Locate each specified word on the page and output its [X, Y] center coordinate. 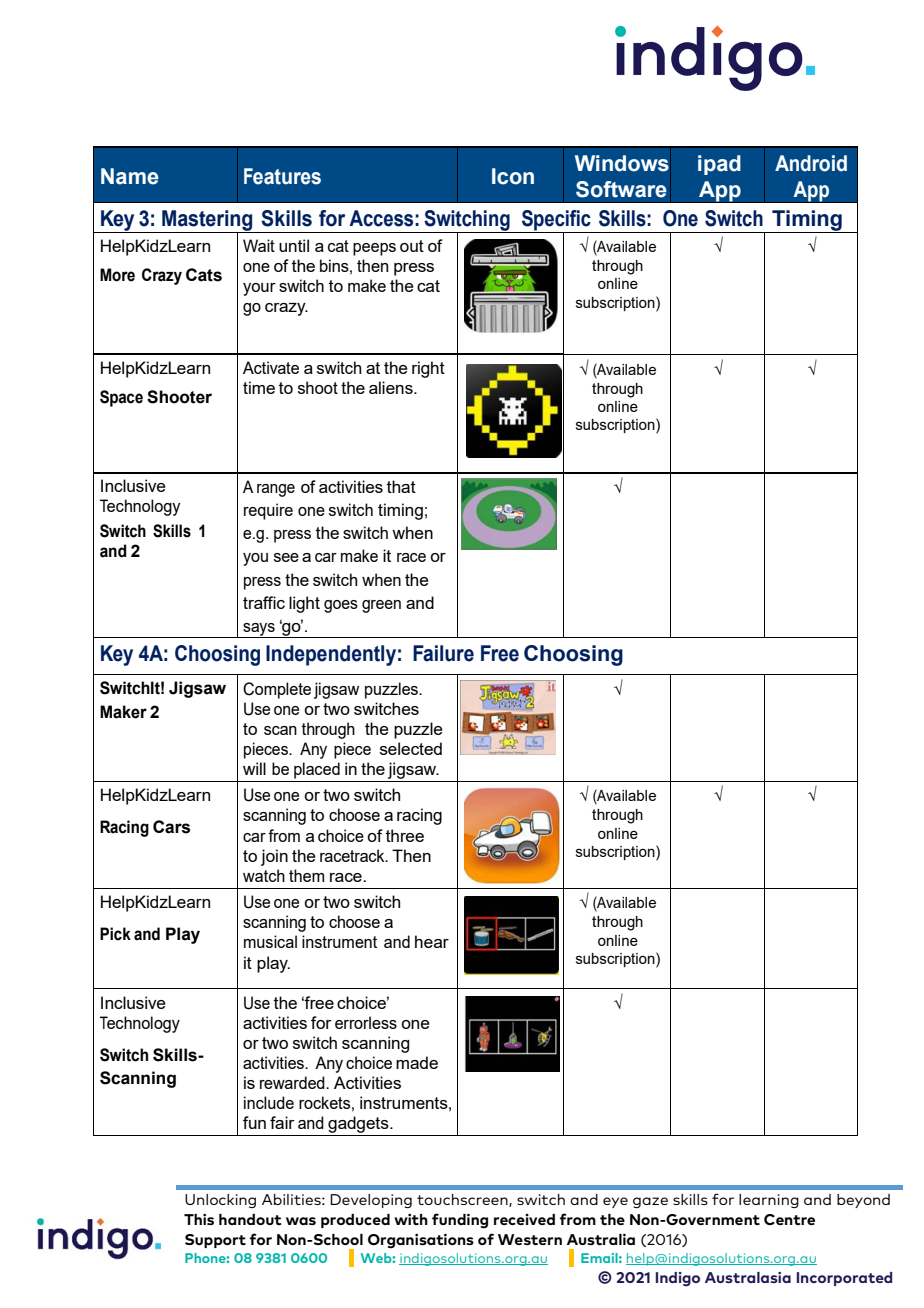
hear [432, 941]
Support [215, 1241]
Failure [443, 653]
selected [411, 748]
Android [811, 163]
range [276, 490]
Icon [513, 176]
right [428, 369]
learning [769, 1201]
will [254, 768]
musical [270, 941]
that [401, 486]
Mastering [207, 221]
